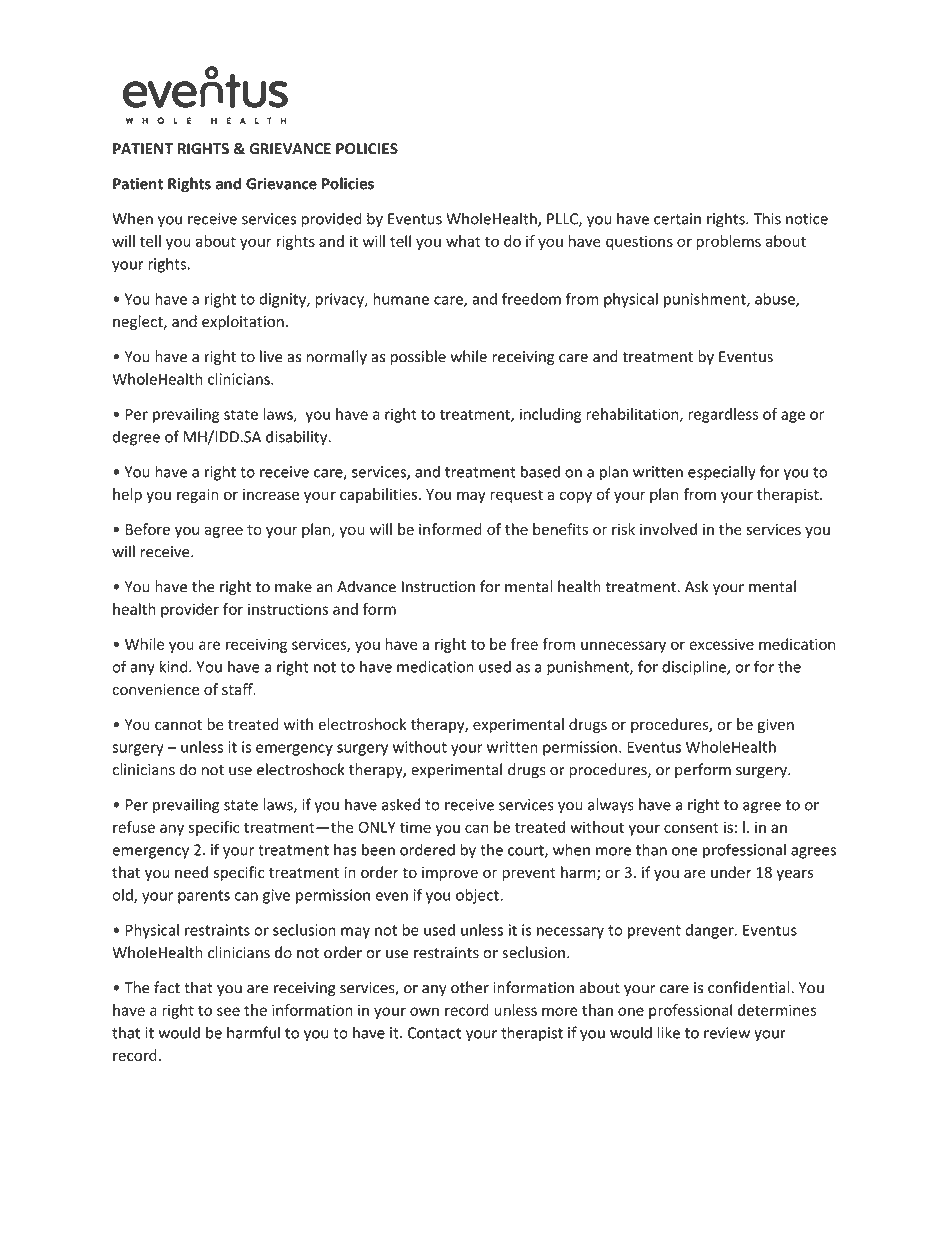 This document has width=952, height=1233. What do you see at coordinates (691, 827) in the document?
I see `consent` at bounding box center [691, 827].
